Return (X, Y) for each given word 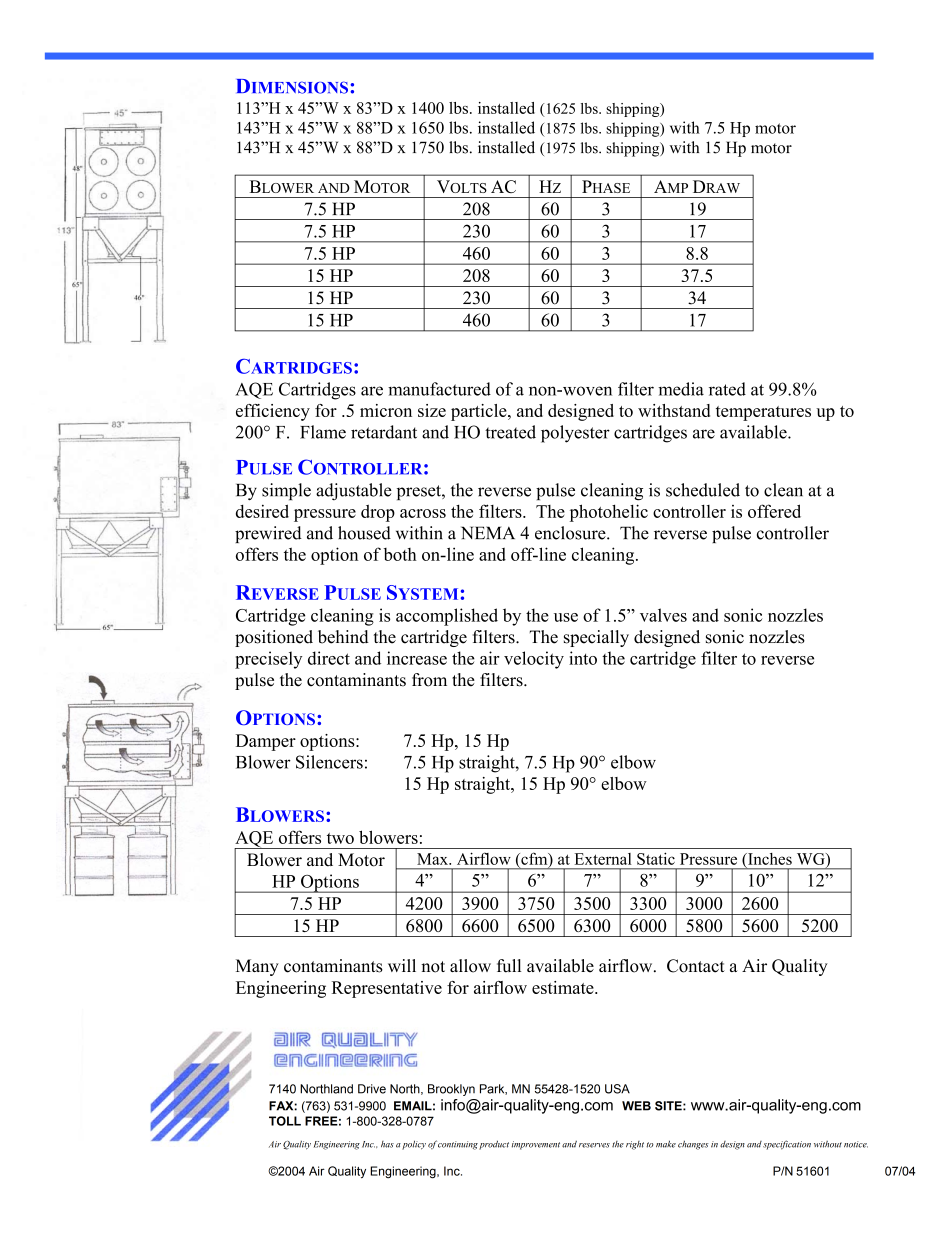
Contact (696, 966)
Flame (323, 432)
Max (433, 859)
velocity (534, 660)
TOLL (285, 1121)
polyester (575, 434)
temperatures (763, 413)
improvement (536, 1145)
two (340, 838)
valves (663, 615)
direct (329, 658)
